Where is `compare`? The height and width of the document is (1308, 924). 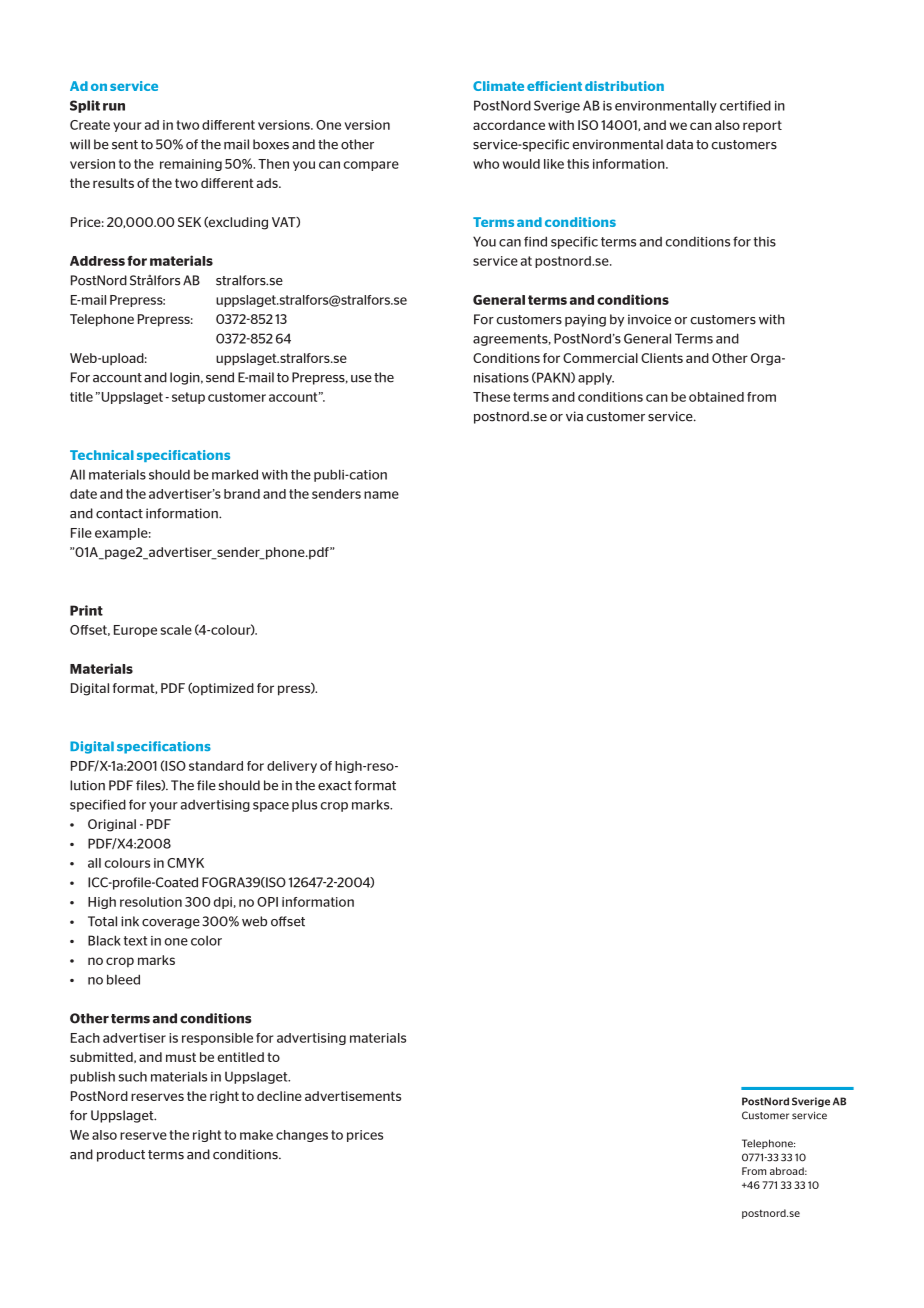 compare is located at coordinates (371, 166).
